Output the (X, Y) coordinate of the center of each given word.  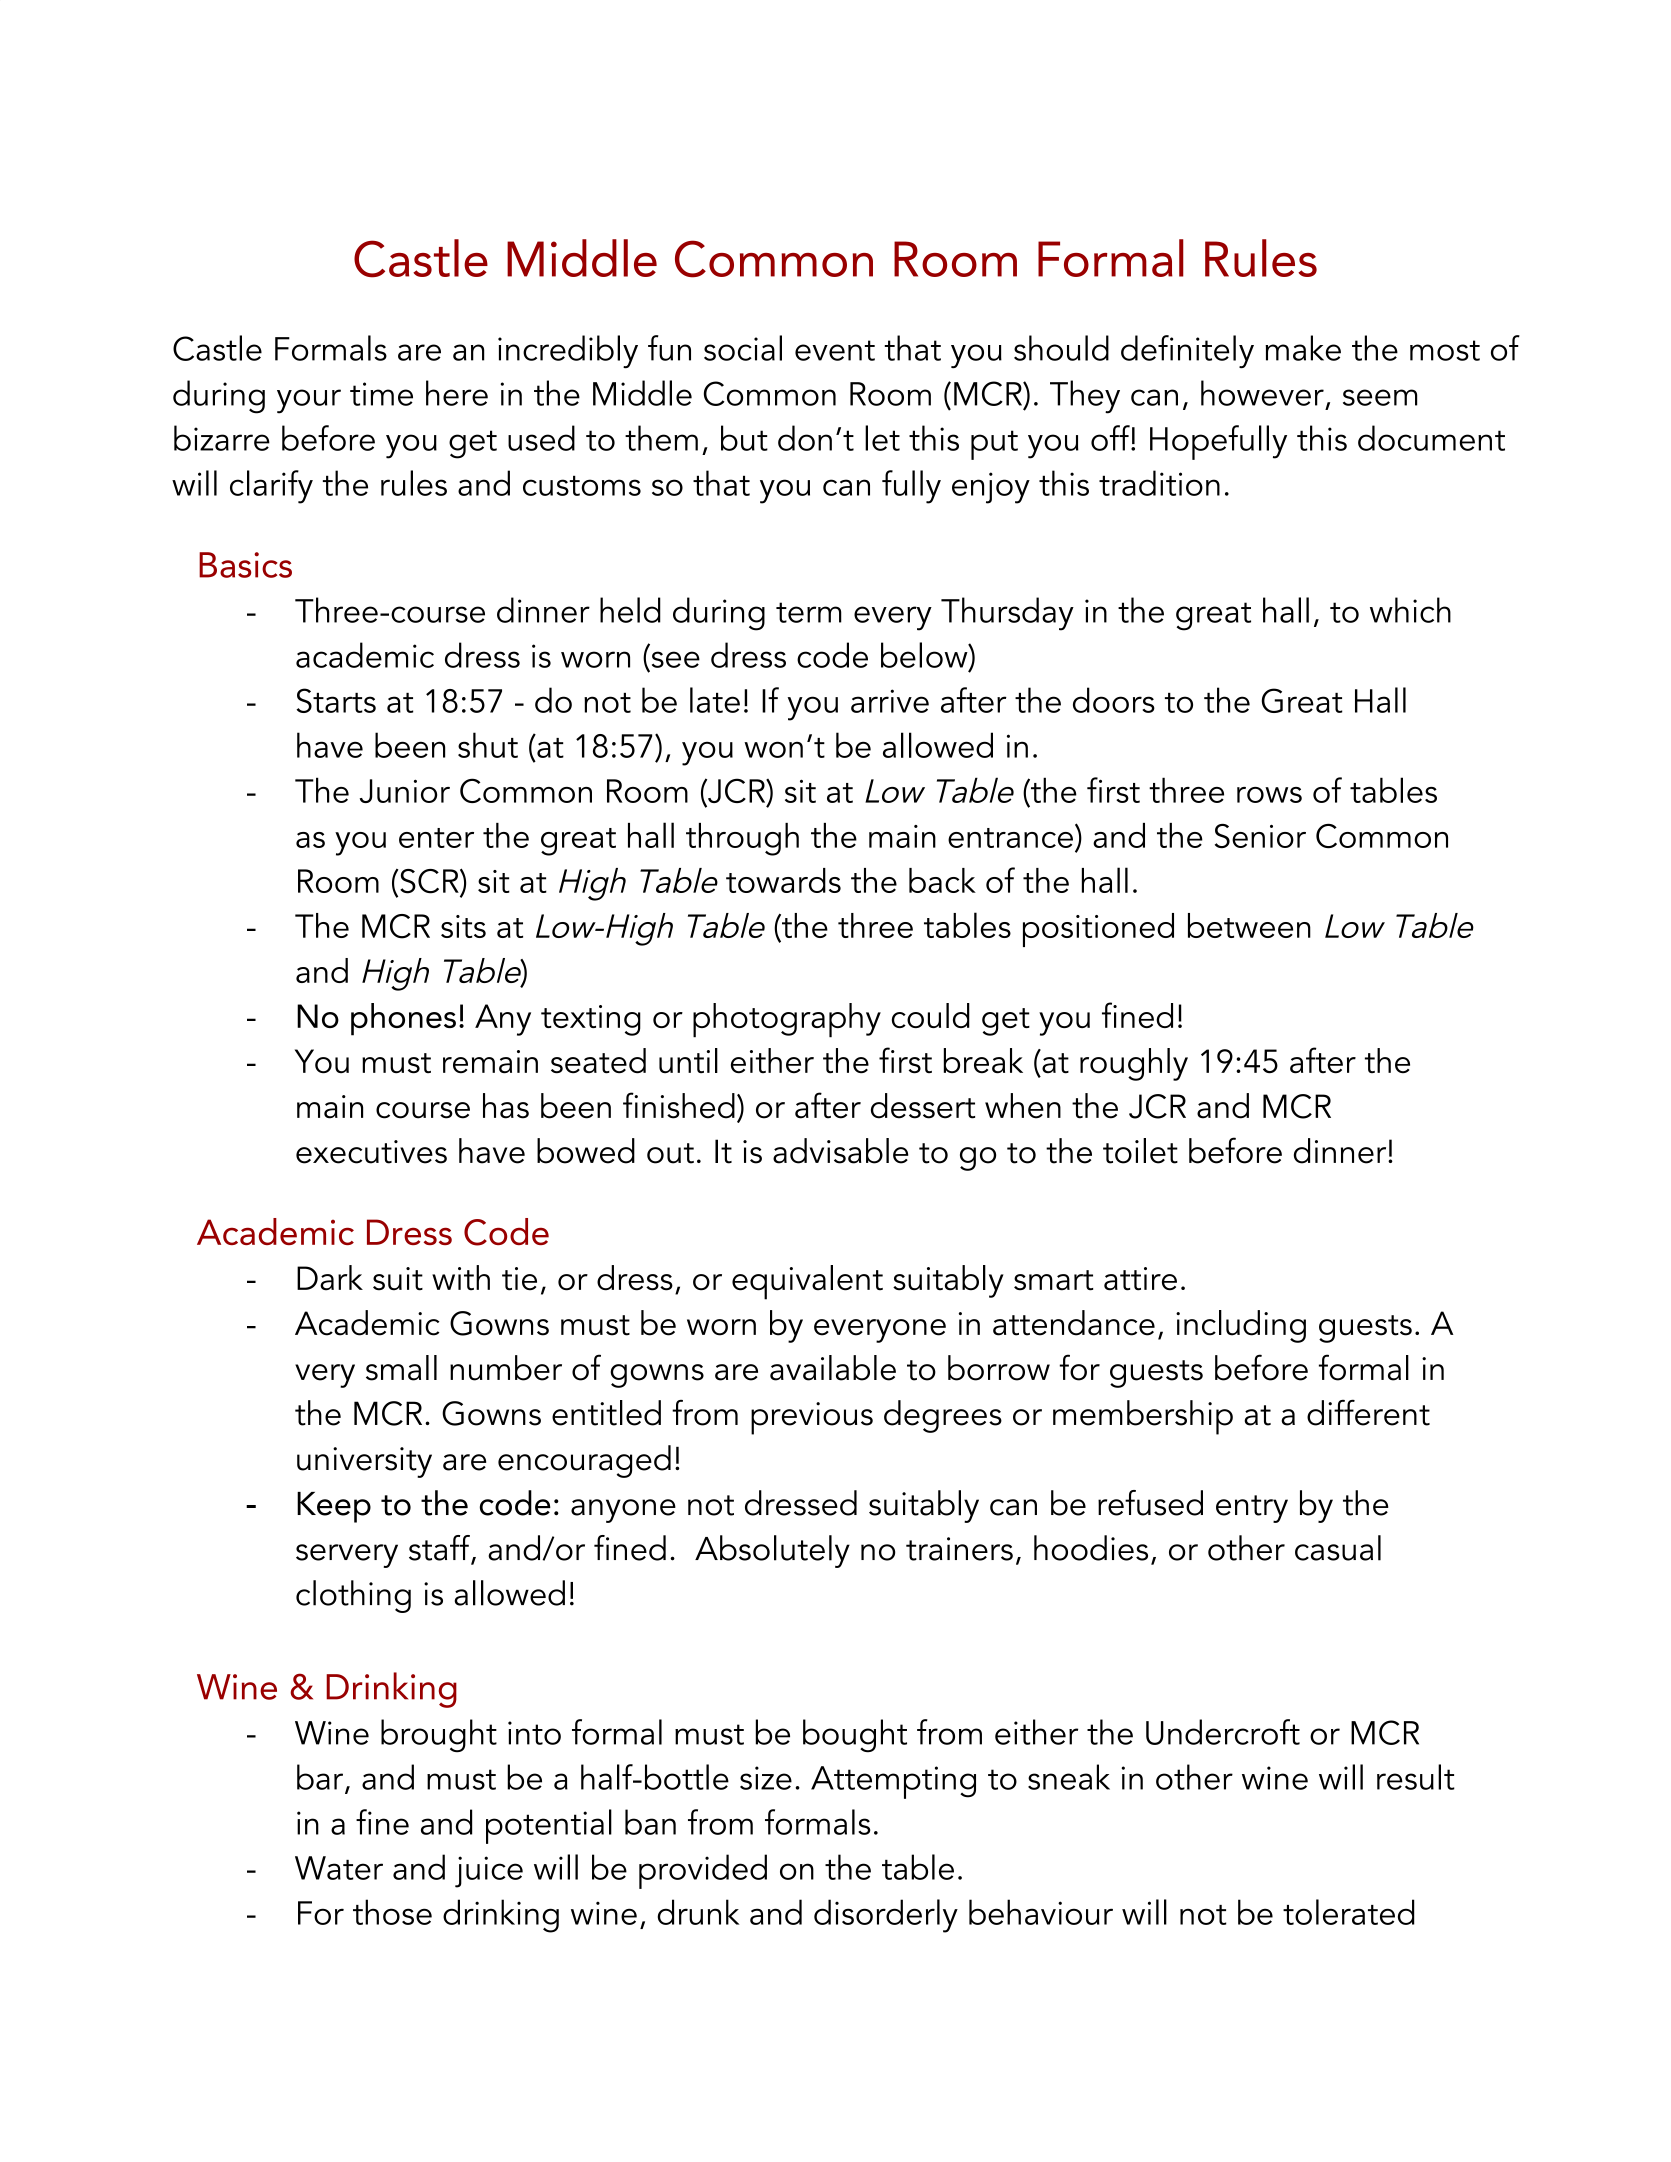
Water (339, 1868)
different (1368, 1412)
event (835, 350)
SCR (430, 882)
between (1249, 925)
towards (783, 880)
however (1262, 393)
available (833, 1368)
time (381, 394)
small (401, 1368)
